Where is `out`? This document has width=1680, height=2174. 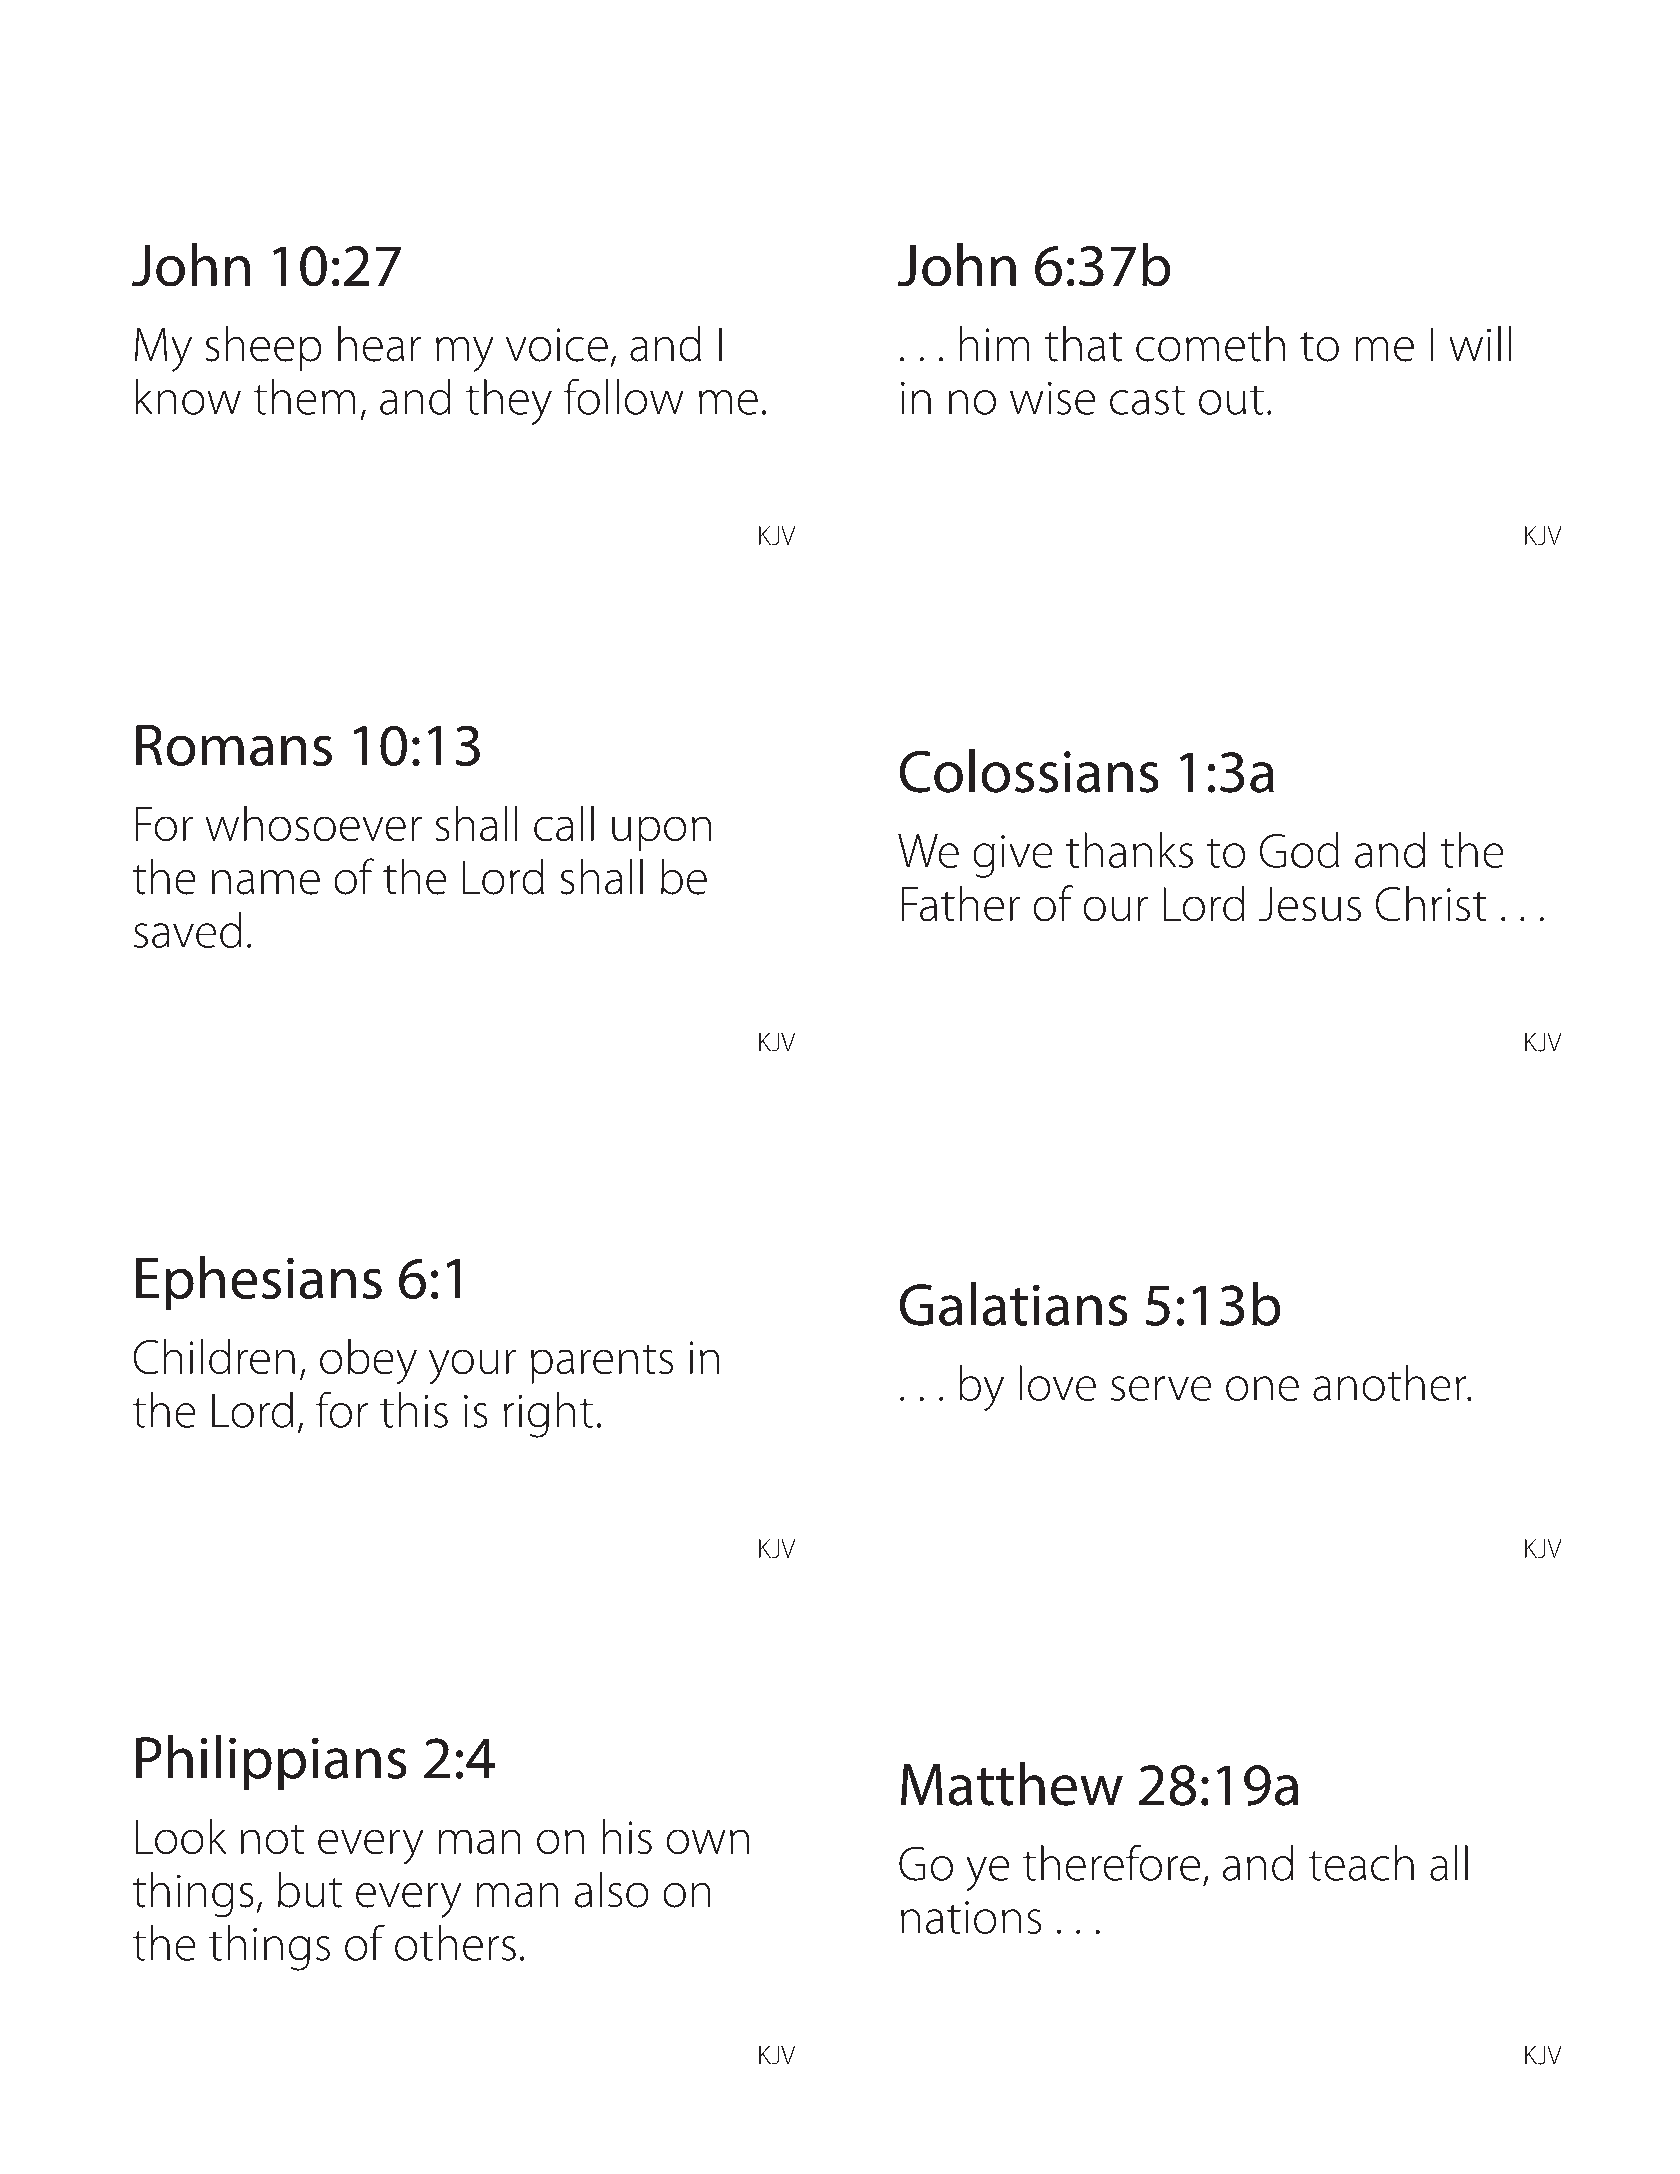 out is located at coordinates (1231, 400).
